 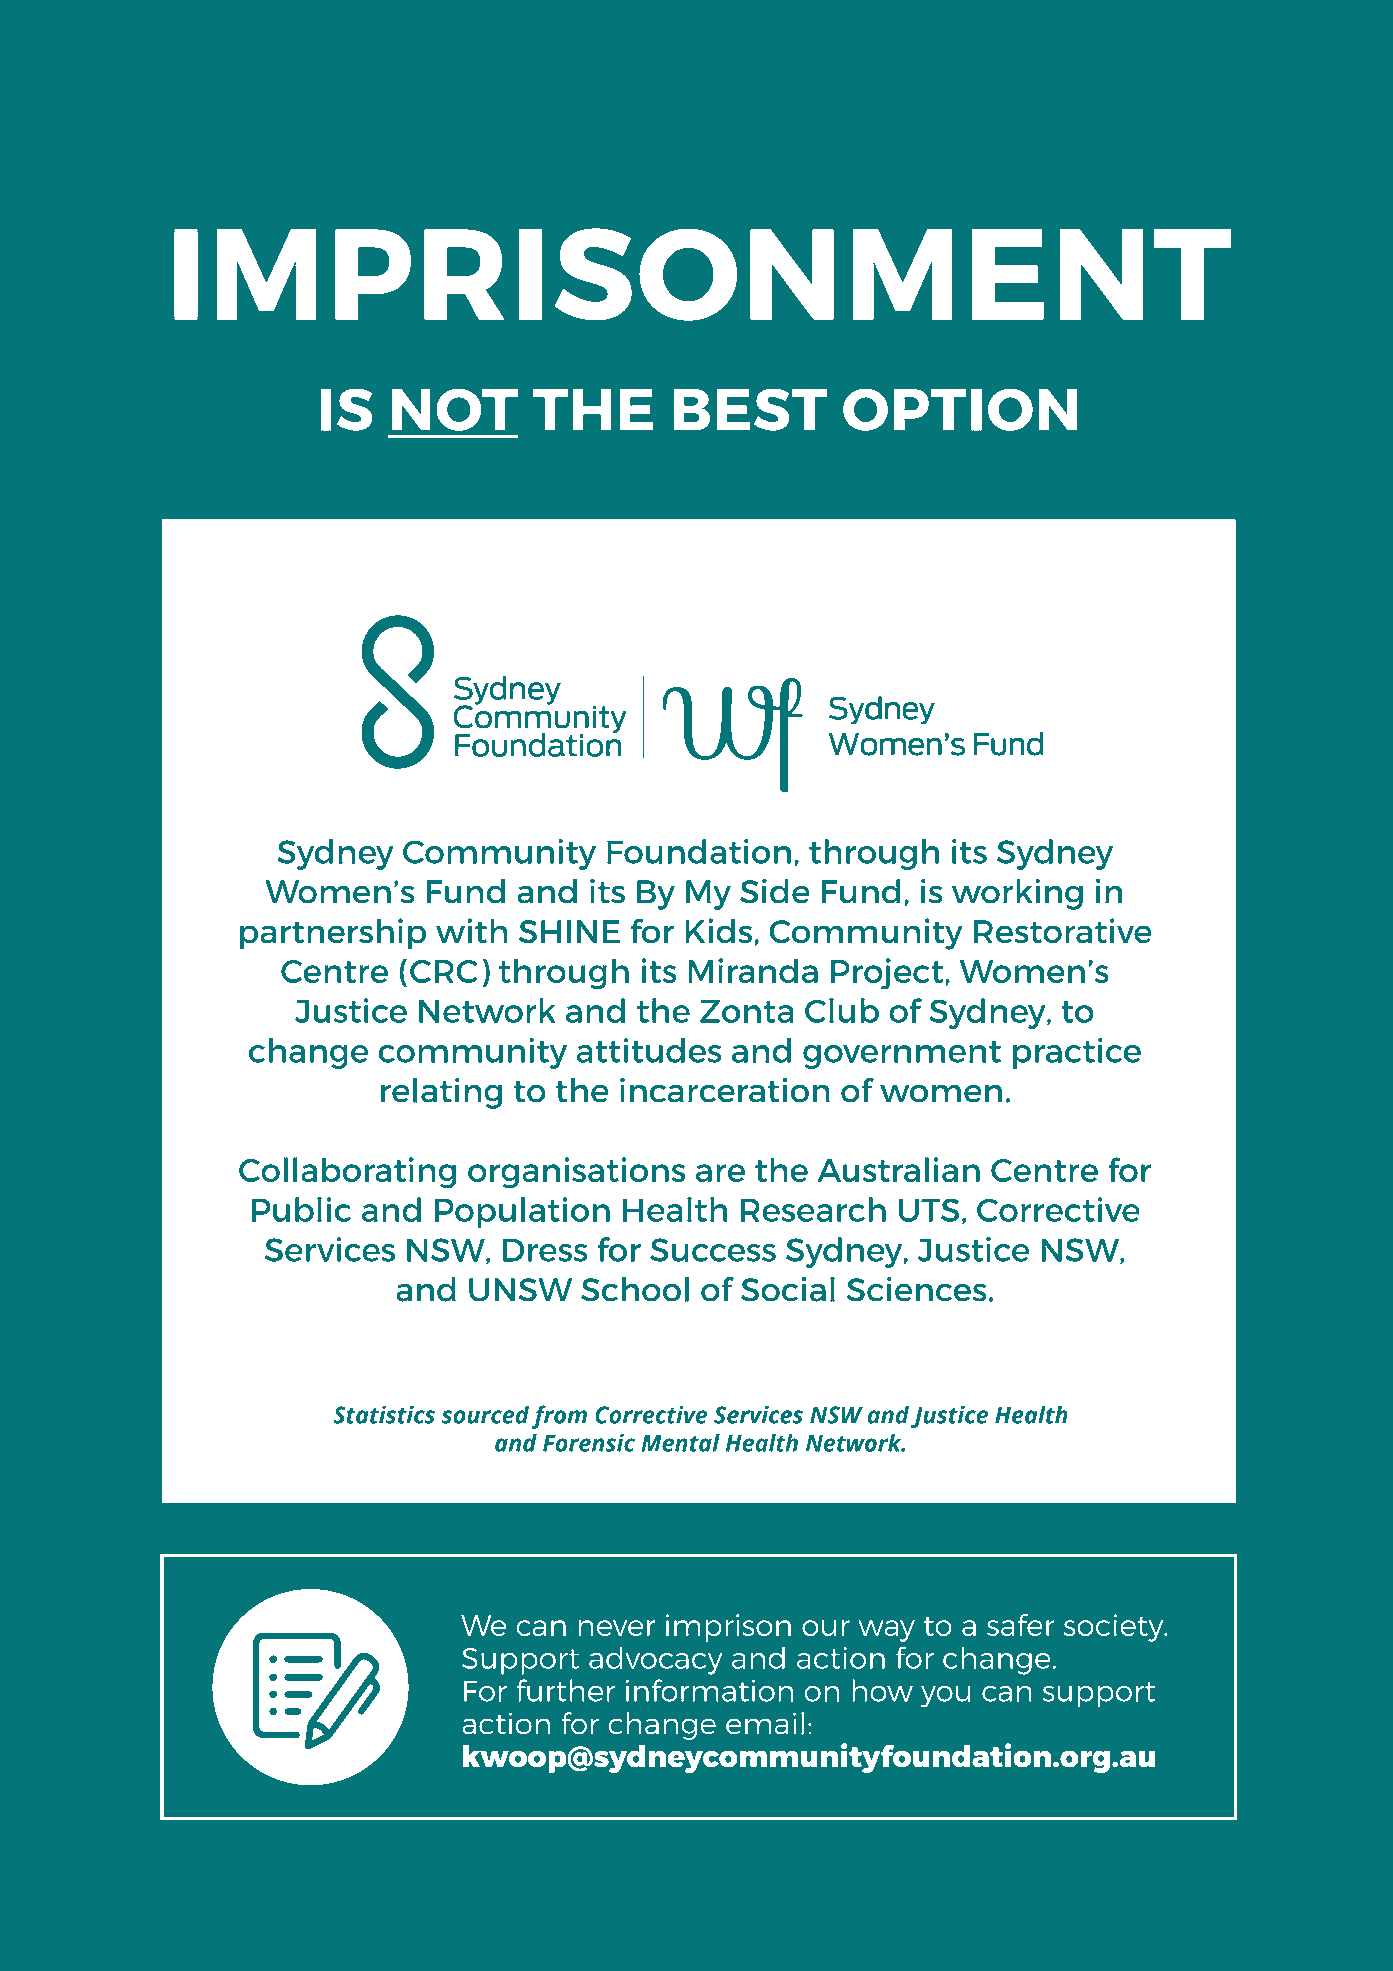 I want to click on information, so click(x=709, y=1690).
